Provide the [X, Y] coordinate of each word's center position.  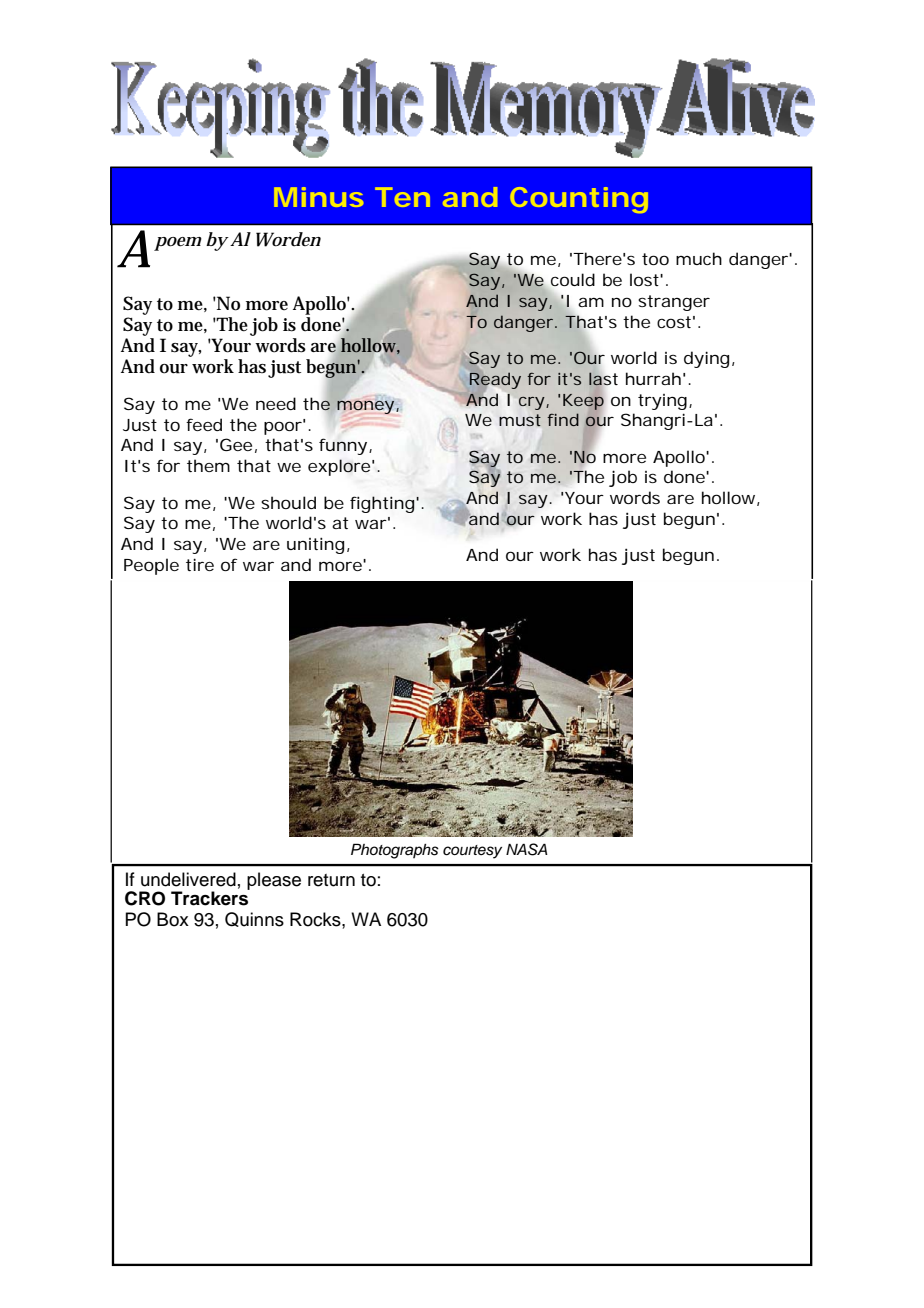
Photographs [395, 851]
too [655, 259]
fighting [383, 504]
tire [200, 564]
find [563, 419]
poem [178, 244]
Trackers [210, 897]
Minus [318, 197]
